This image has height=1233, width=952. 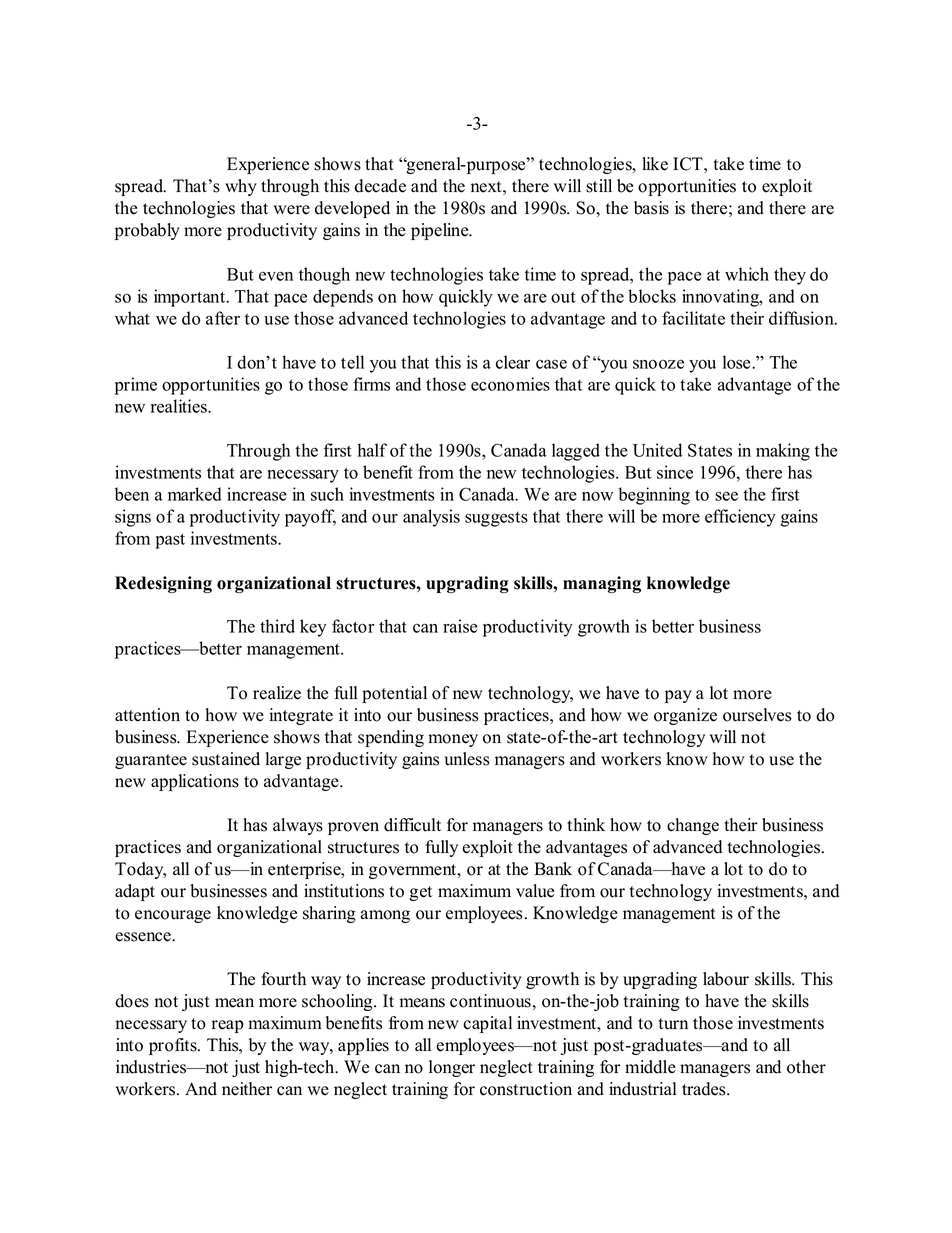 I want to click on trades, so click(x=705, y=1089).
